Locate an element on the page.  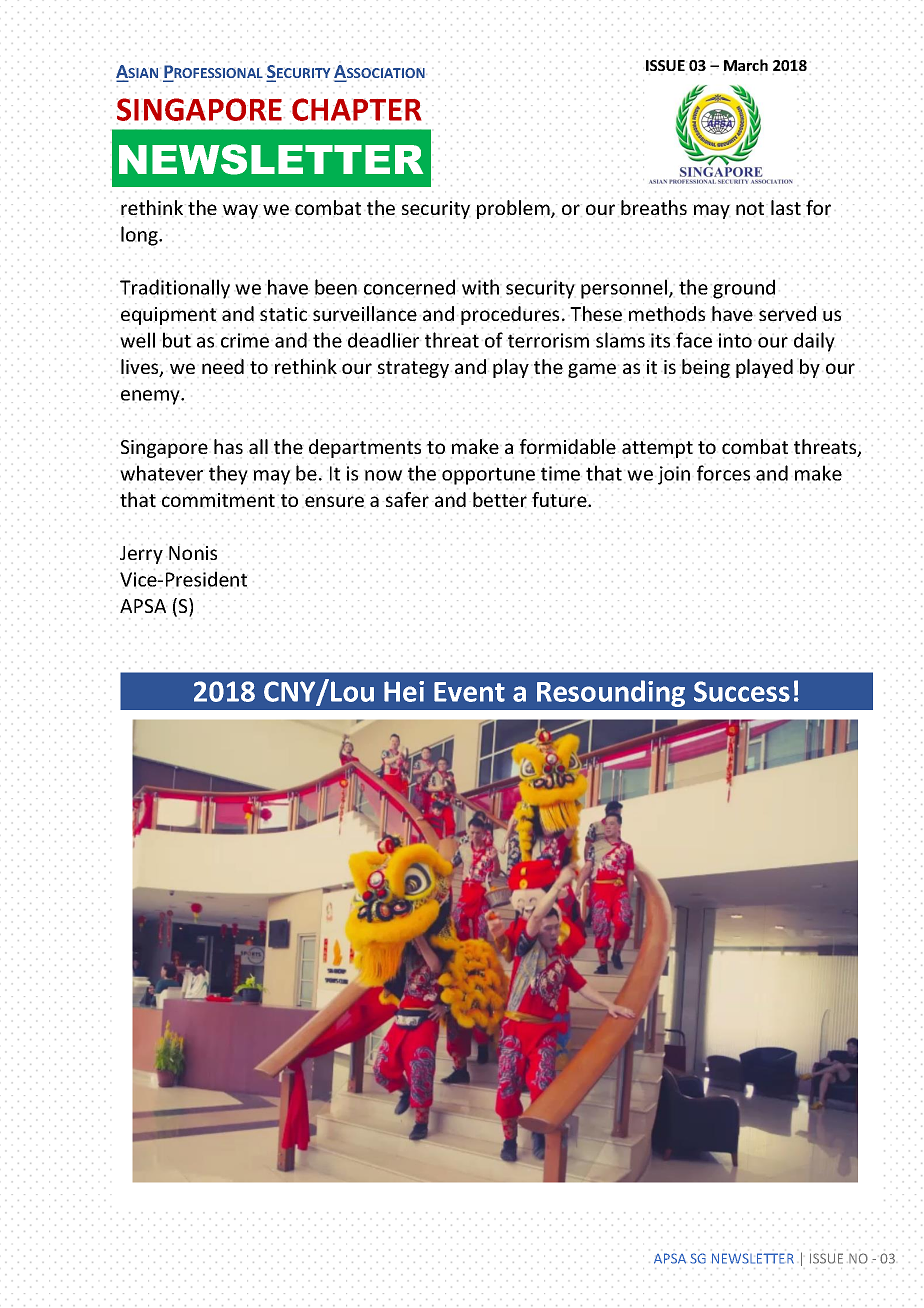
need is located at coordinates (223, 366).
